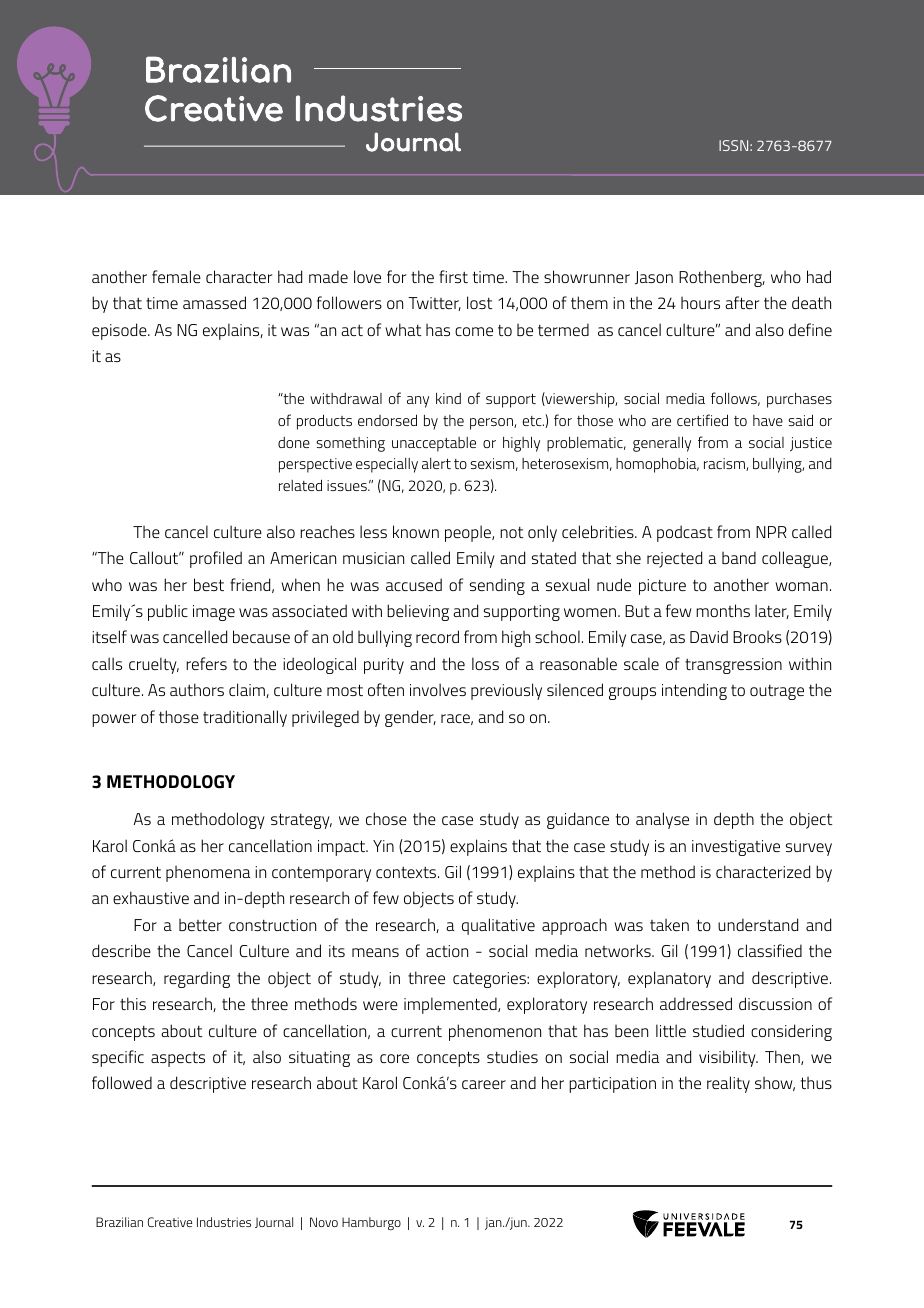  I want to click on people, so click(469, 533).
